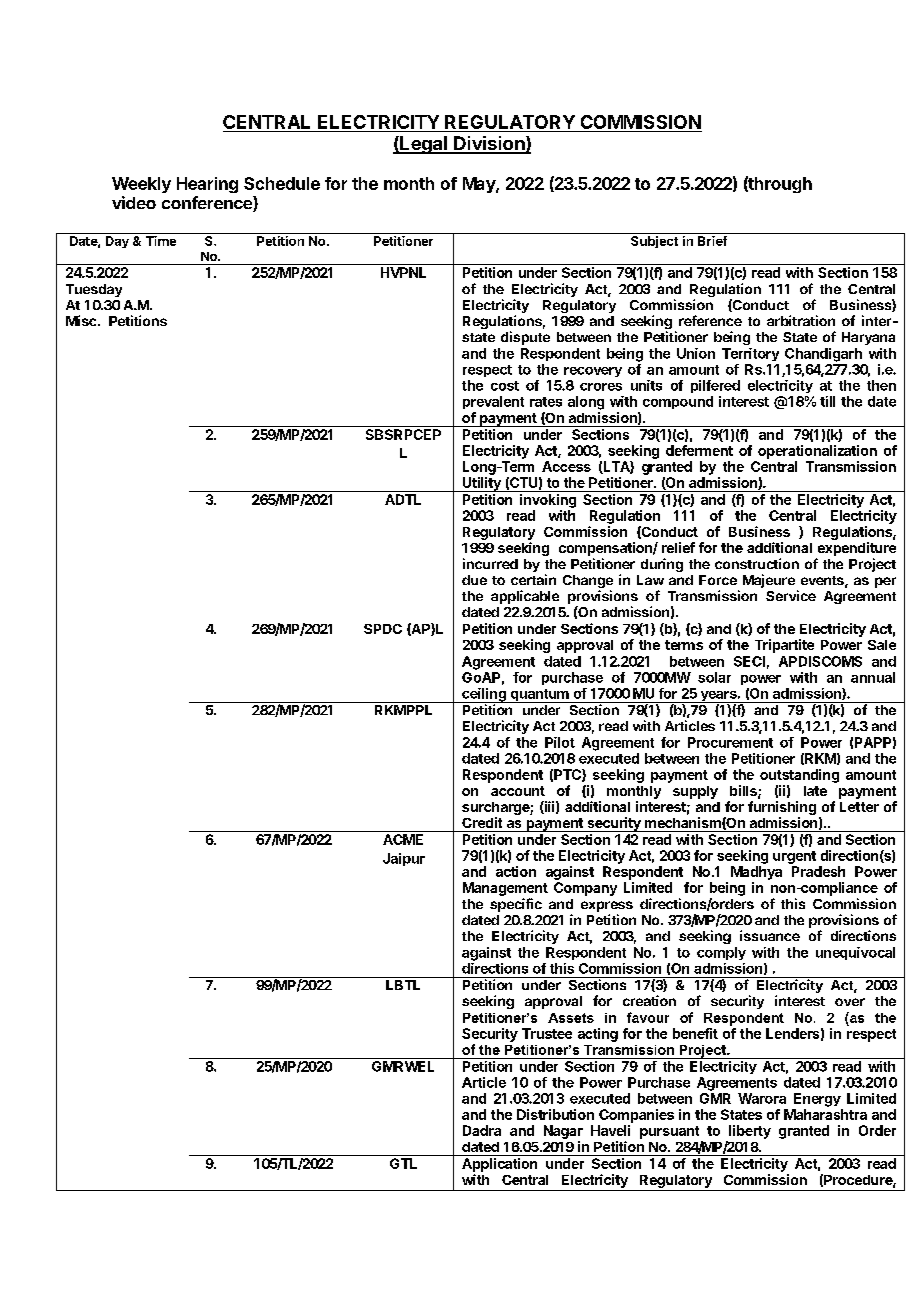  What do you see at coordinates (82, 320) in the screenshot?
I see `Misc` at bounding box center [82, 320].
